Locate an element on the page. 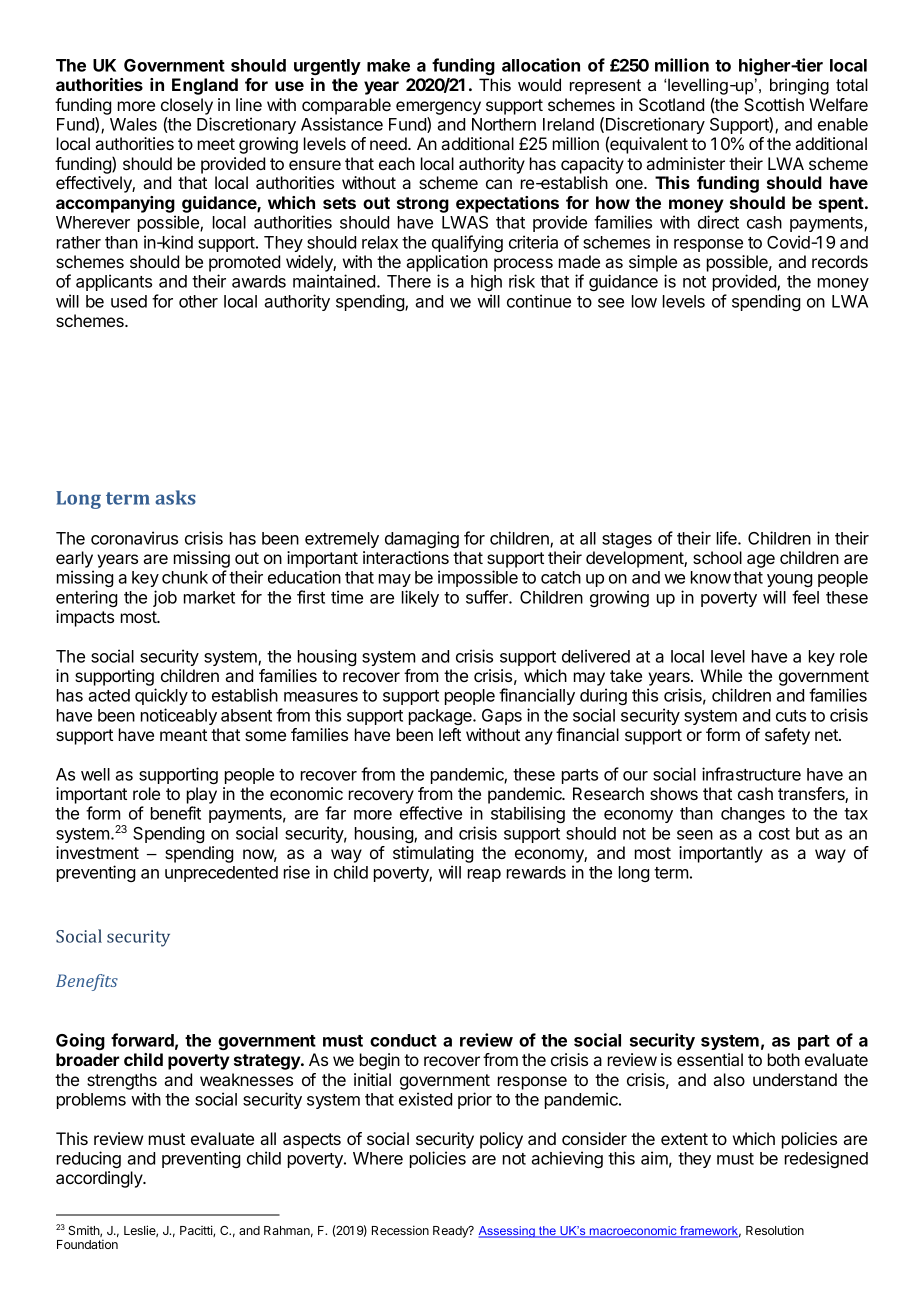 The image size is (924, 1308). accordingly is located at coordinates (100, 1179).
